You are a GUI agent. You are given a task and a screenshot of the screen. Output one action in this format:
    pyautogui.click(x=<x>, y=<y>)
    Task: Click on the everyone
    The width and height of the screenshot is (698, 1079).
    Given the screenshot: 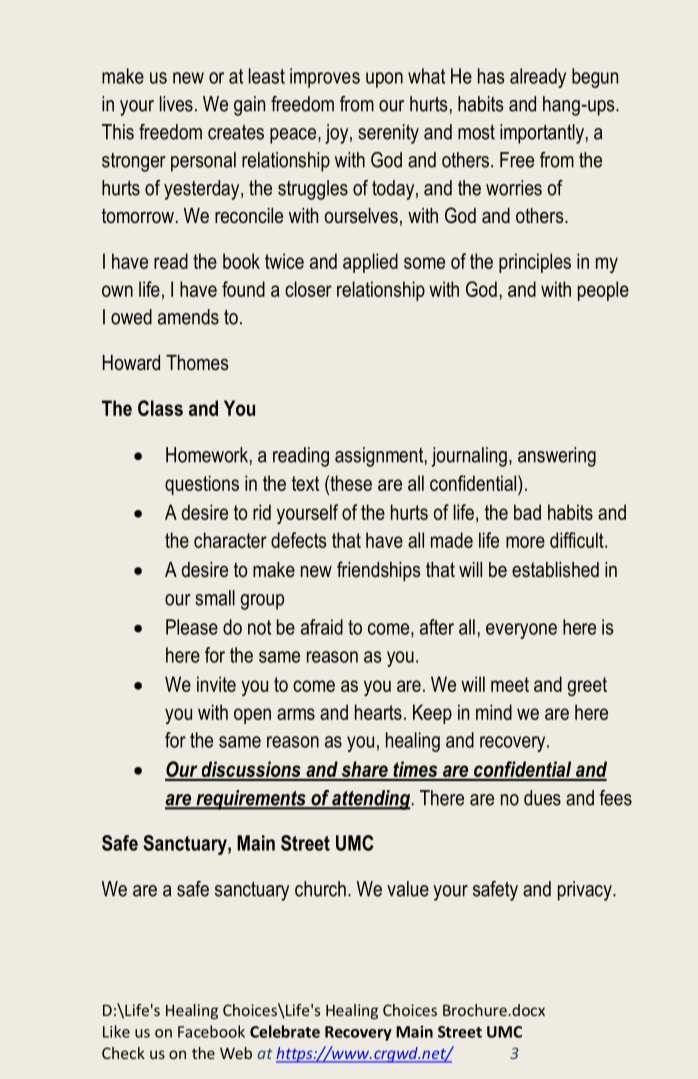 What is the action you would take?
    pyautogui.click(x=521, y=631)
